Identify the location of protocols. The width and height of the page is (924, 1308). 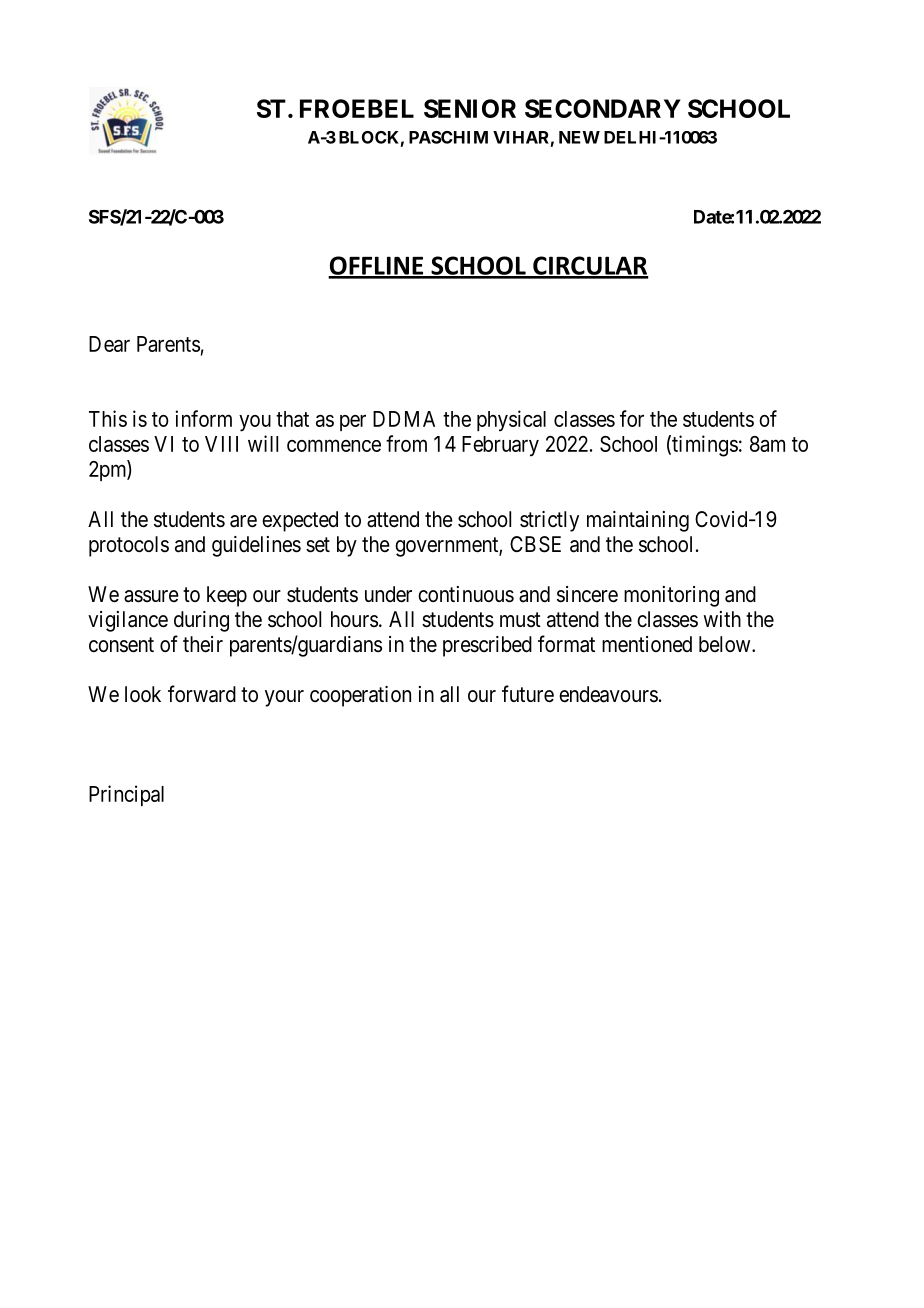
(129, 546).
